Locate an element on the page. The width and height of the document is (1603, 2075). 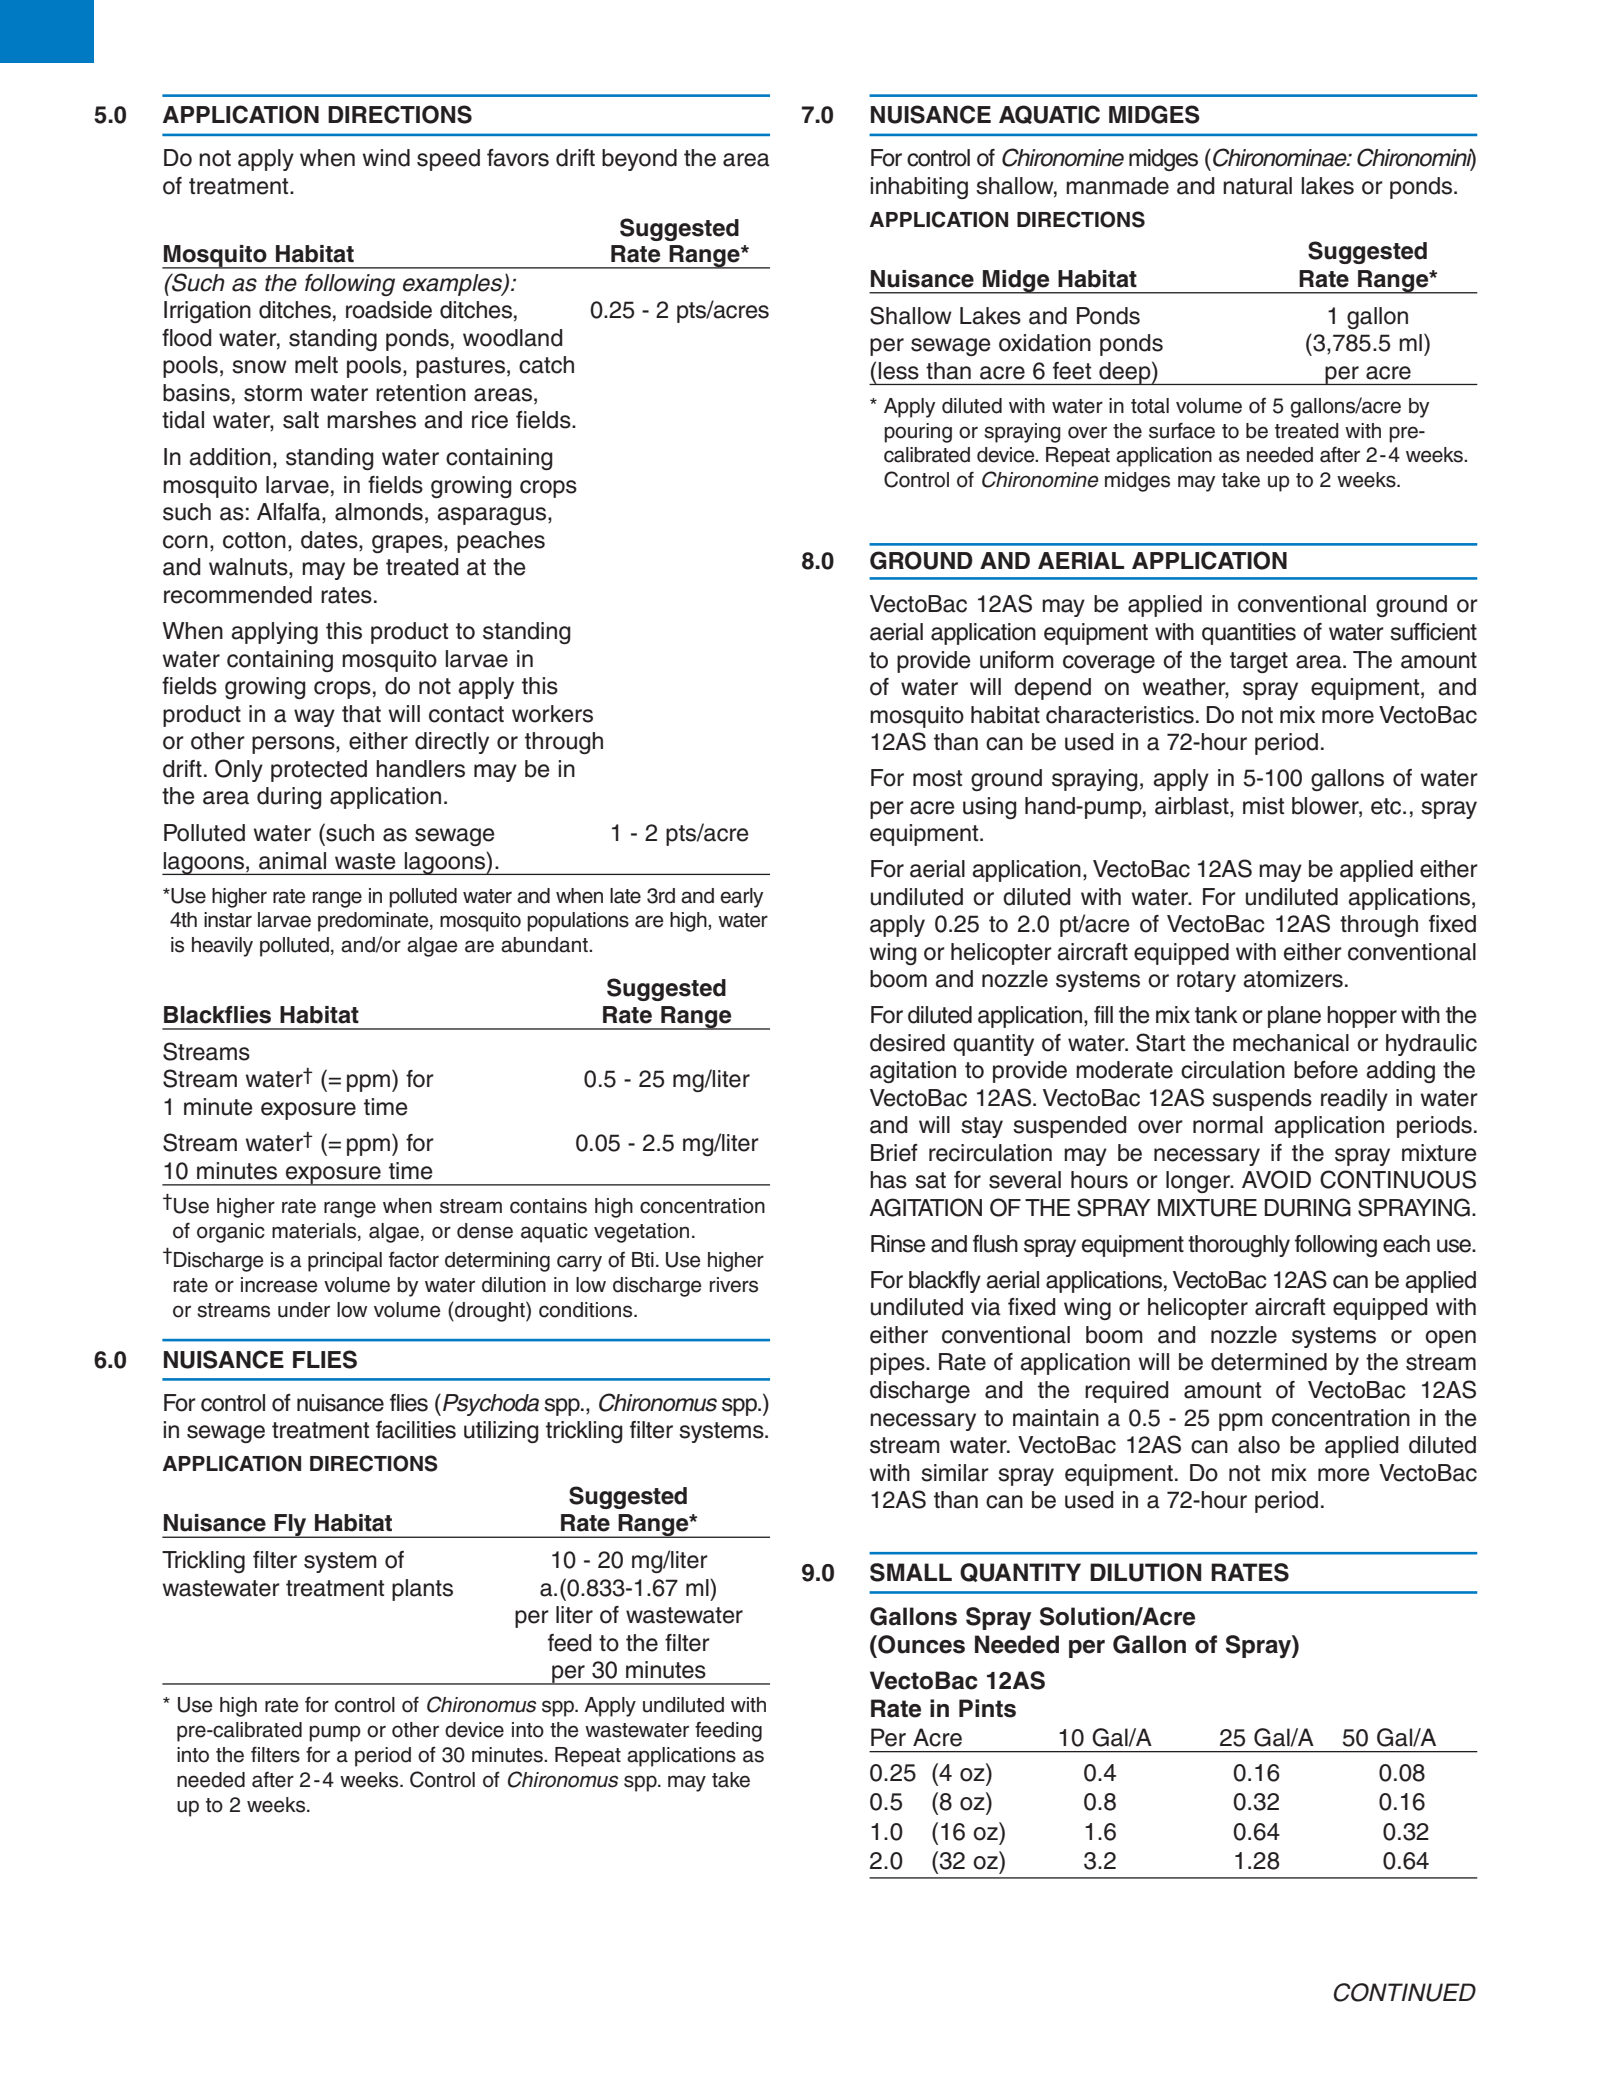
wind is located at coordinates (386, 158).
